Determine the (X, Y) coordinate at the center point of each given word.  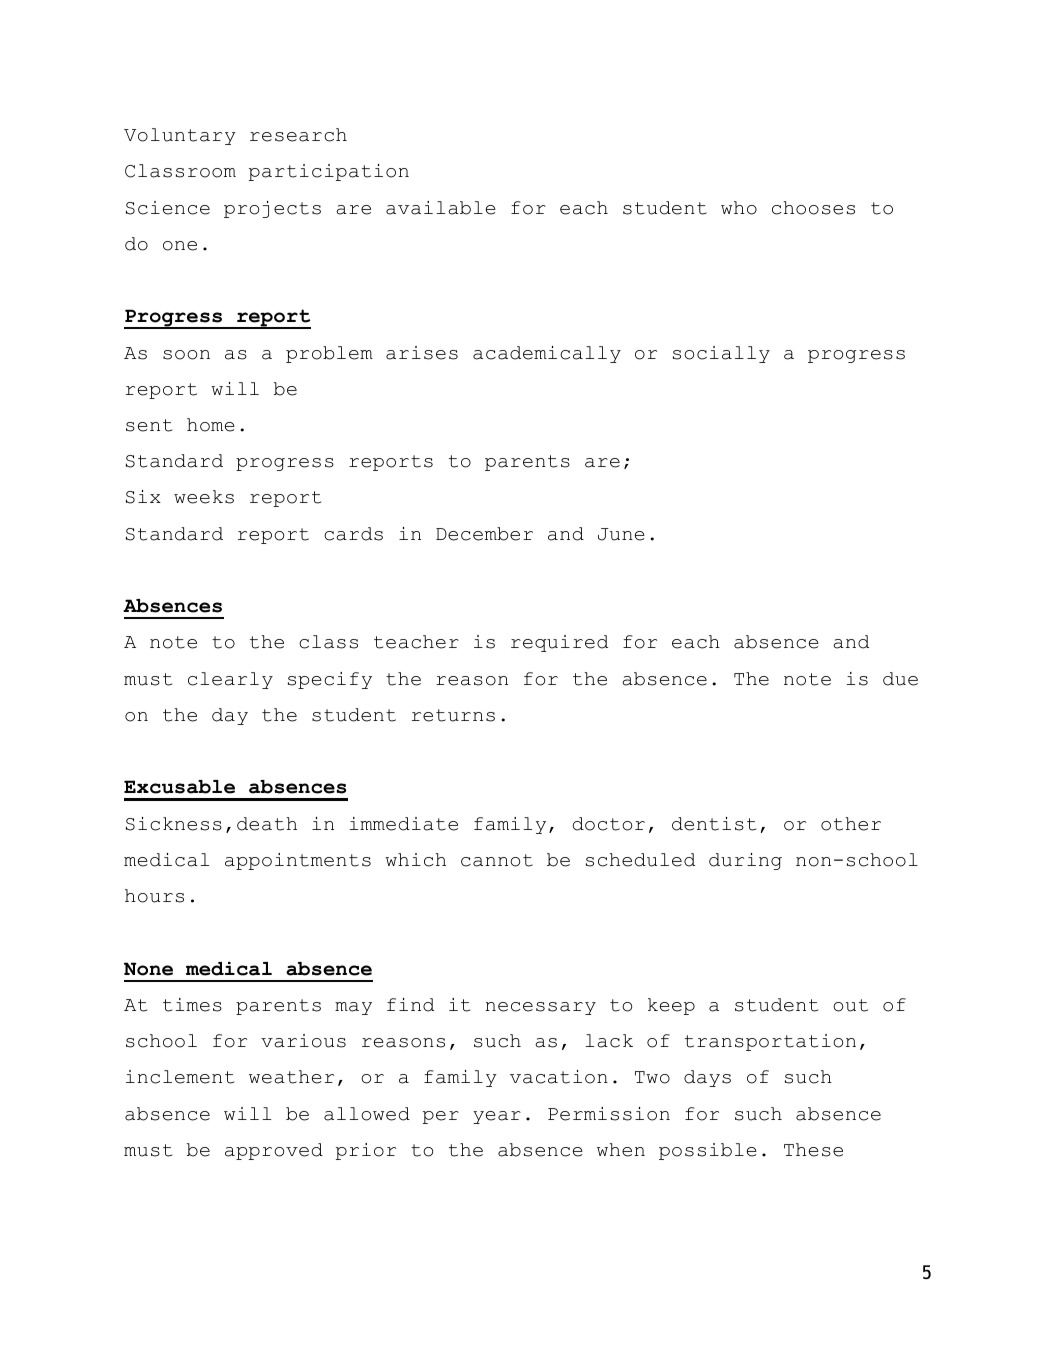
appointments (298, 861)
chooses (813, 208)
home (211, 425)
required (559, 643)
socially (721, 354)
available (441, 208)
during (745, 861)
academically (547, 354)
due (900, 679)
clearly (230, 680)
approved (274, 1151)
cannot (497, 860)
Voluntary (180, 136)
